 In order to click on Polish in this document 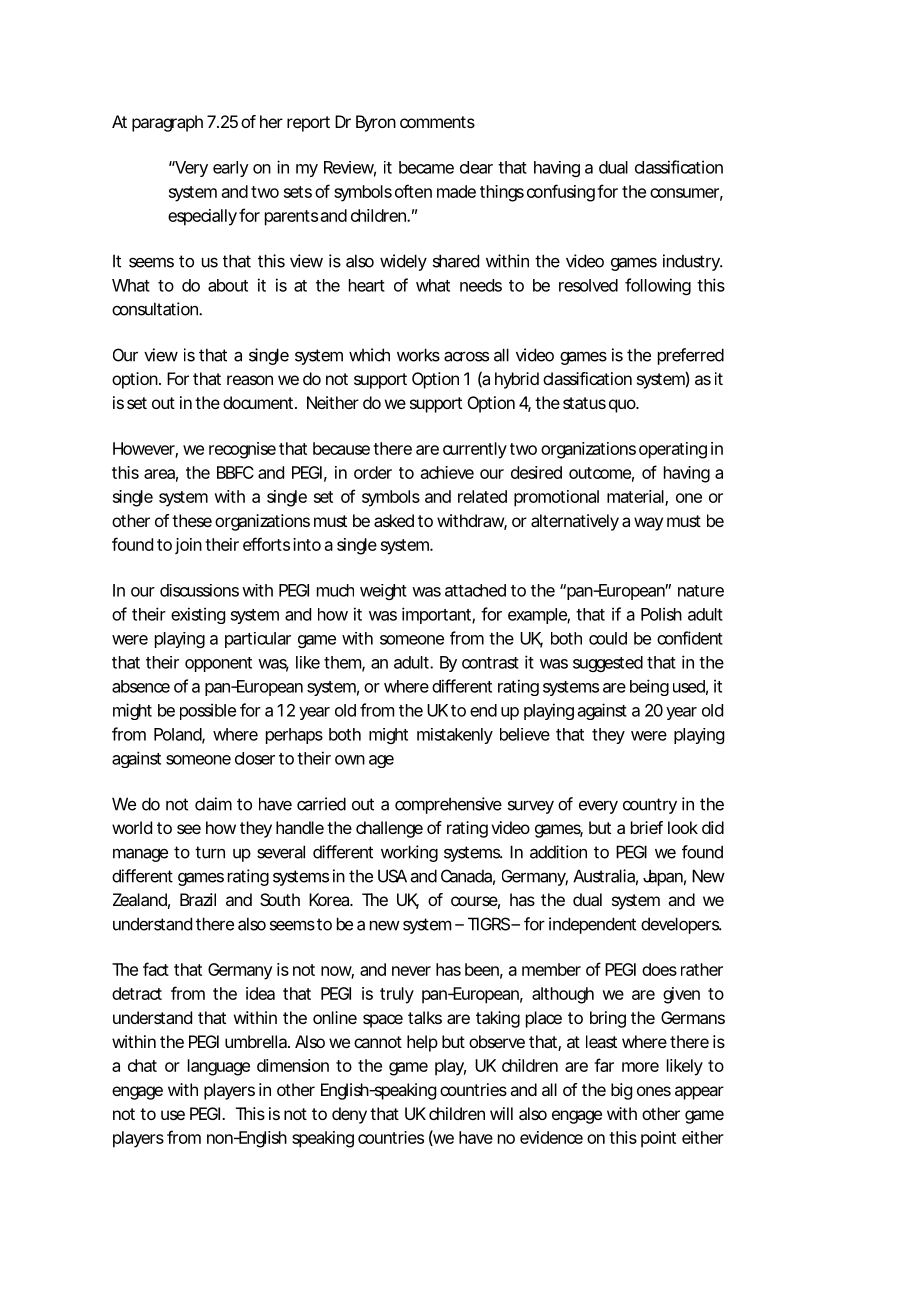, I will do `click(661, 614)`.
